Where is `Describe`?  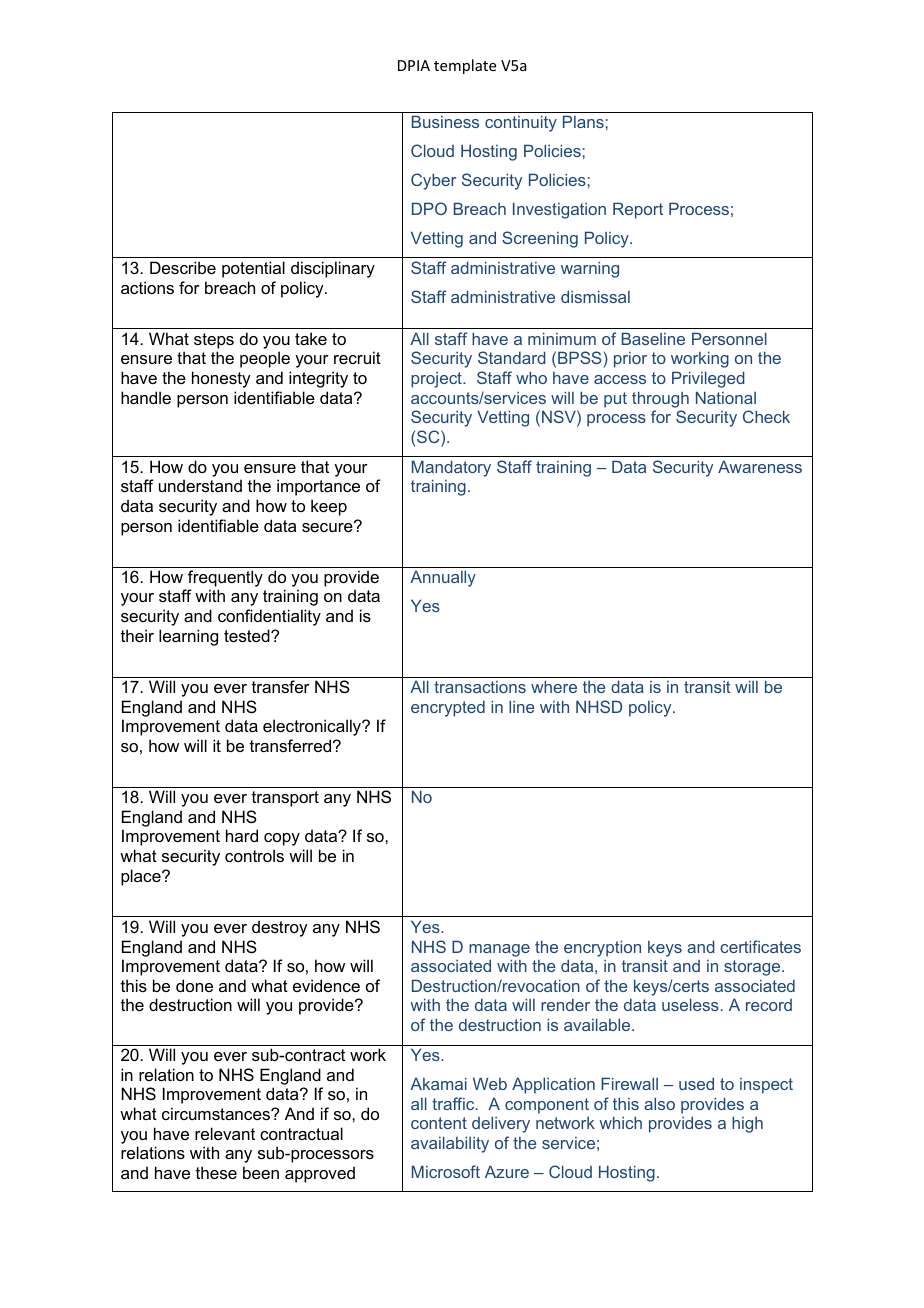
Describe is located at coordinates (183, 267).
